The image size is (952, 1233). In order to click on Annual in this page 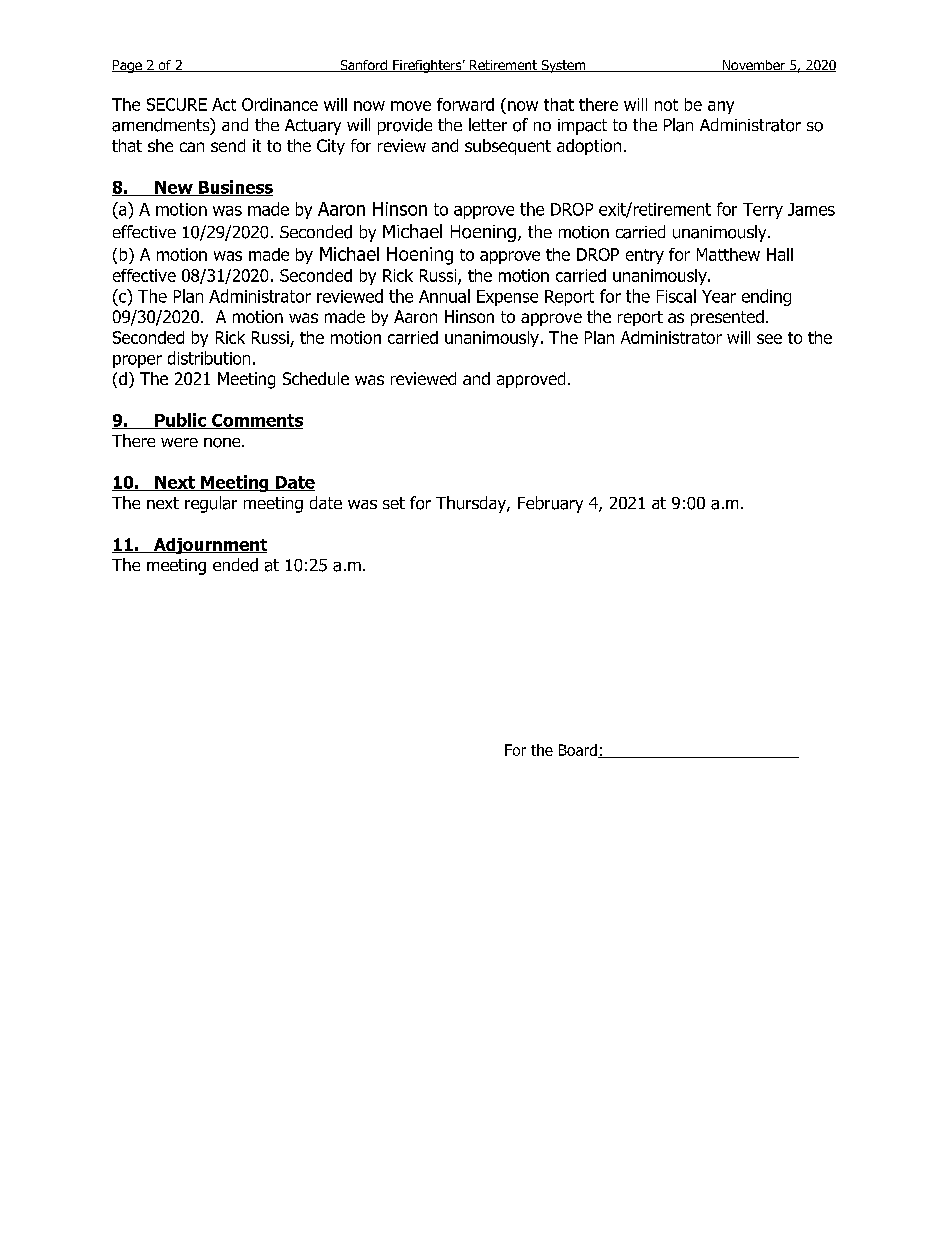, I will do `click(444, 296)`.
